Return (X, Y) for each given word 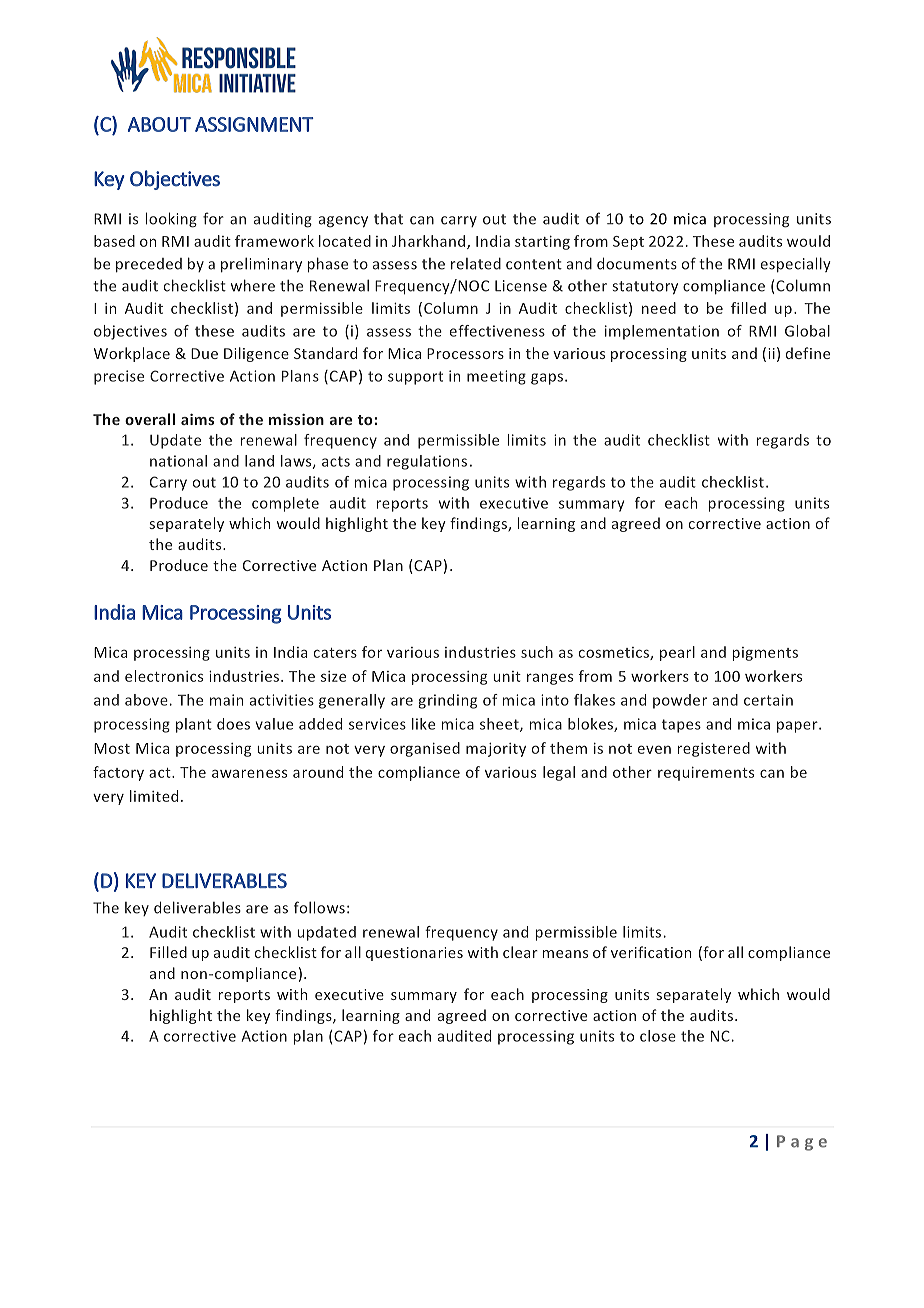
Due (204, 353)
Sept (628, 243)
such (537, 652)
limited (154, 796)
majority (496, 750)
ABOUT (159, 124)
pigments (765, 654)
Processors (465, 353)
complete (285, 504)
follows (319, 907)
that (388, 219)
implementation (662, 332)
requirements (706, 774)
